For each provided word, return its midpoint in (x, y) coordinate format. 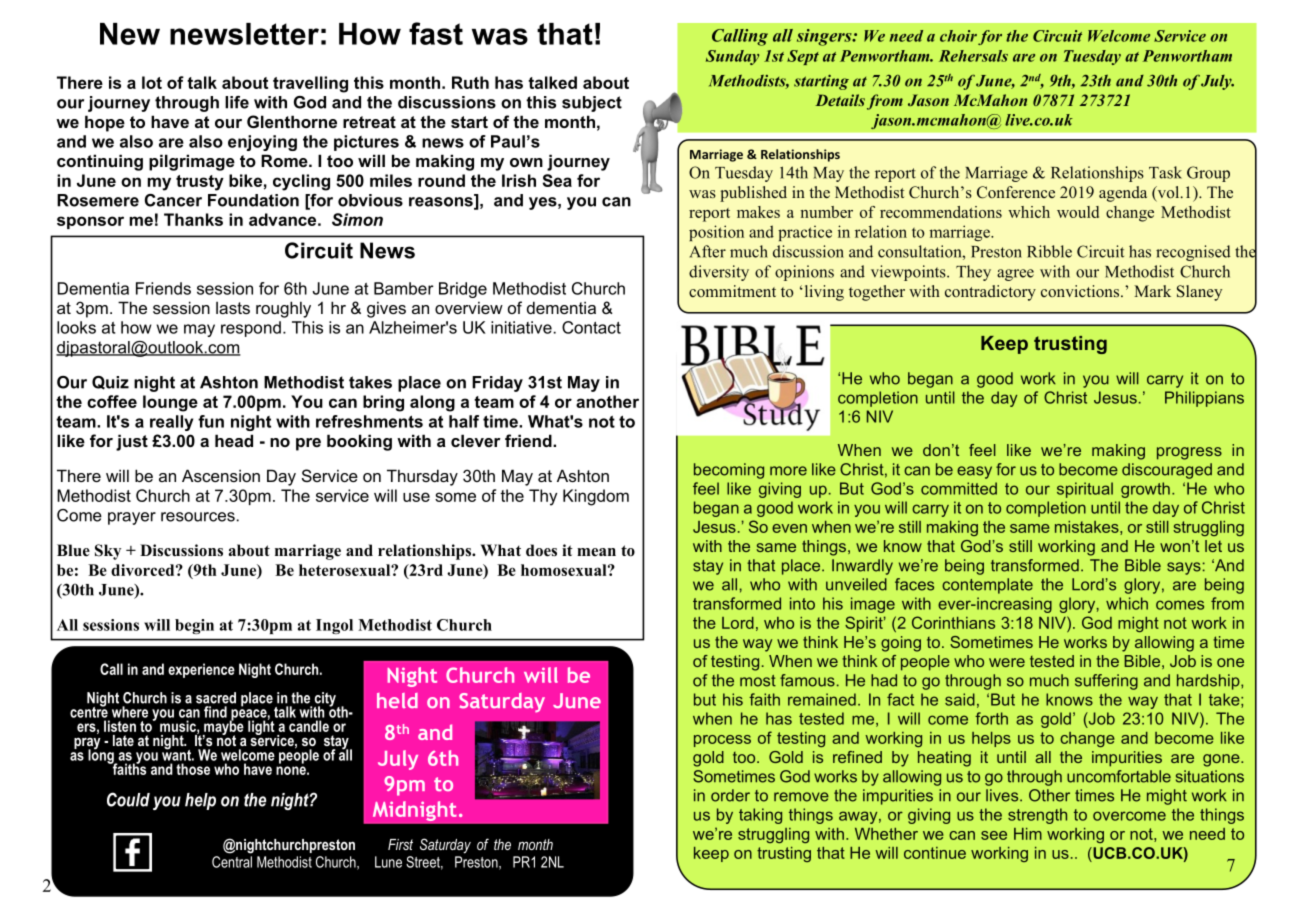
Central (232, 862)
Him (1028, 834)
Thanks (193, 219)
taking (760, 816)
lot (152, 82)
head (234, 440)
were (1007, 662)
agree (1015, 275)
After (707, 251)
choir (958, 36)
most (758, 681)
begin (194, 626)
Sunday (732, 57)
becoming (729, 471)
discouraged (1167, 471)
